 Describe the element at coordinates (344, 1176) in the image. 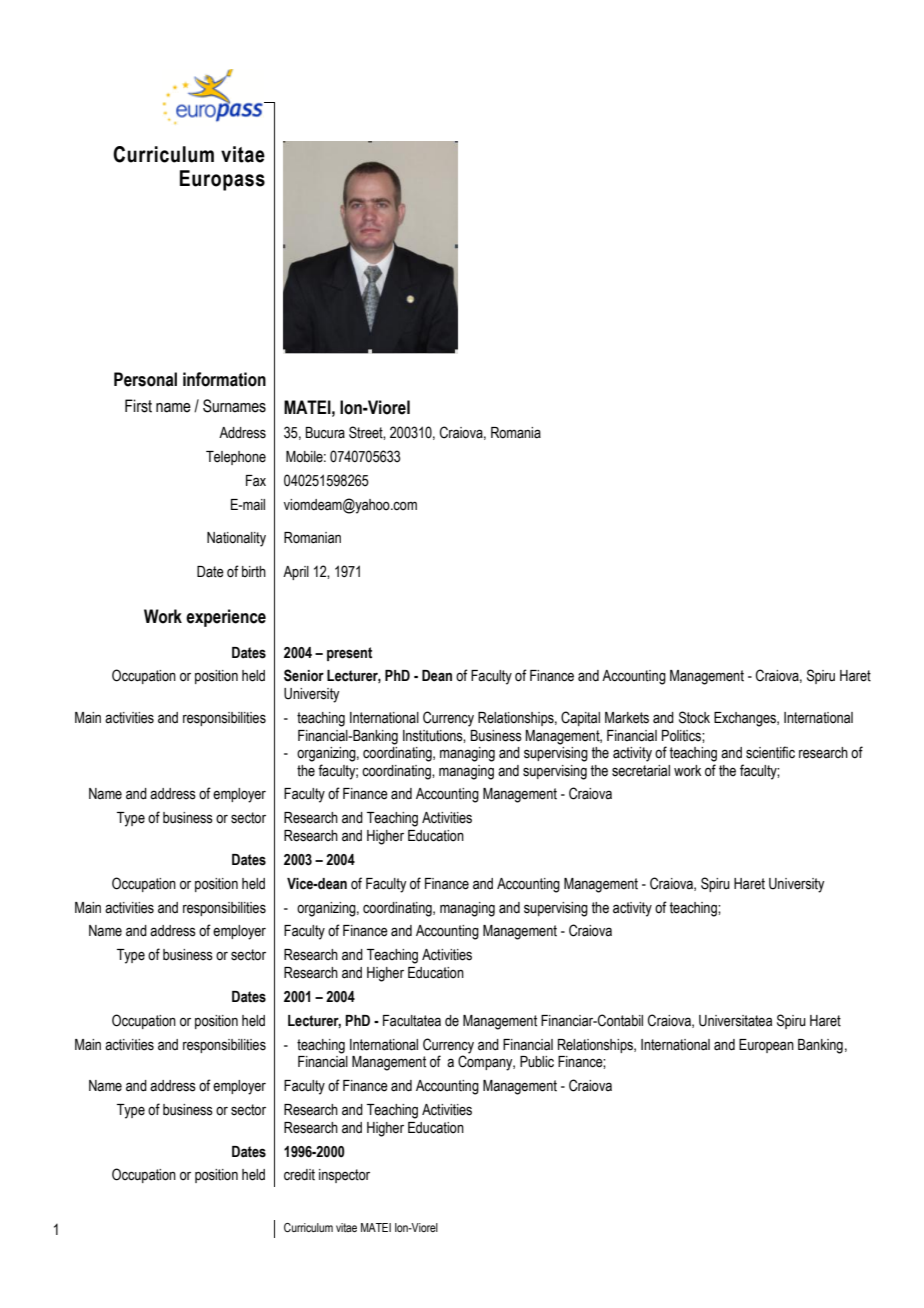

I see `inspector` at that location.
